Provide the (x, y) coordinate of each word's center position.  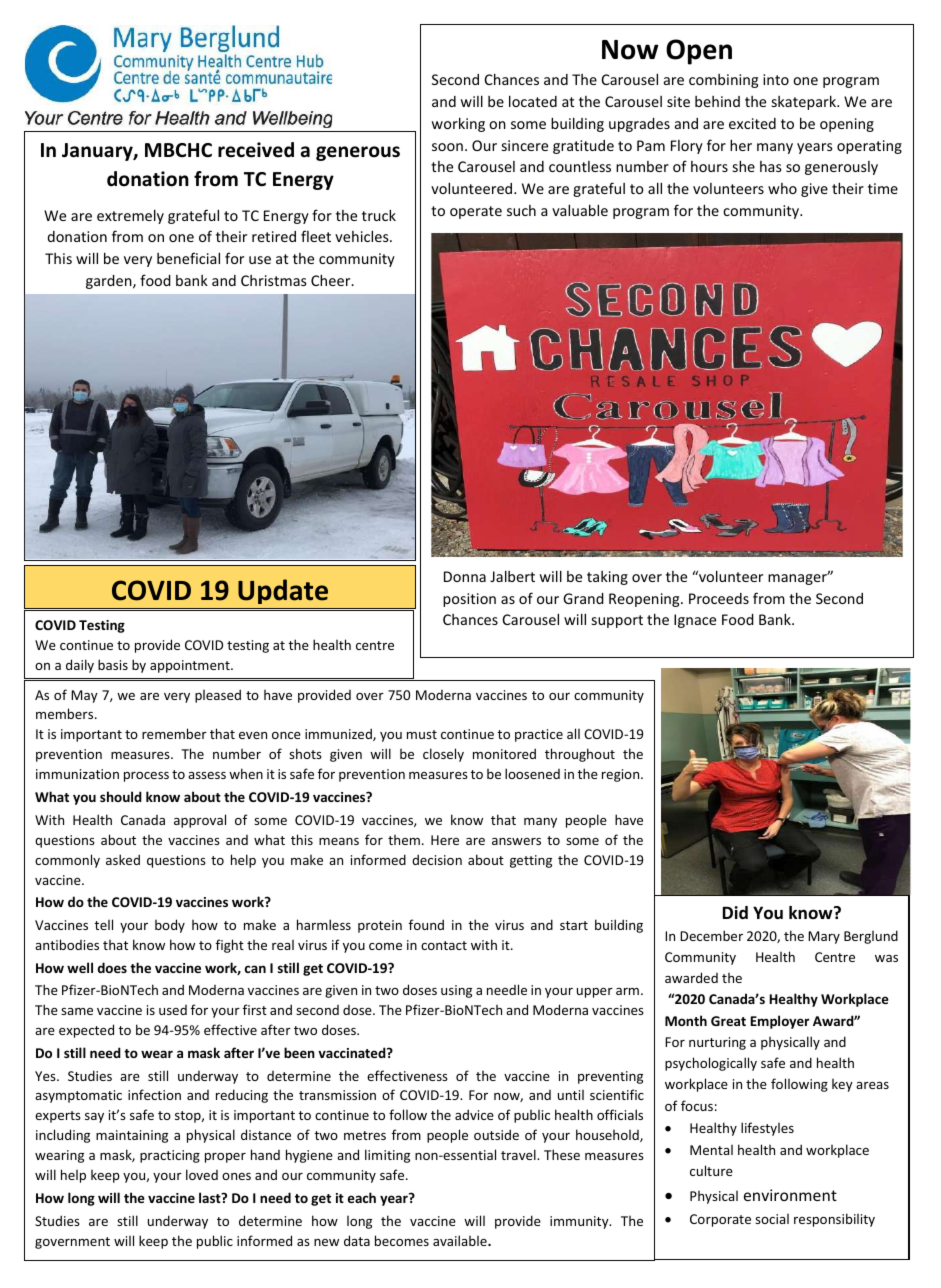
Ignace (695, 621)
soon (447, 147)
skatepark (805, 102)
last (211, 1197)
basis (113, 664)
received (256, 150)
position (469, 600)
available (461, 1240)
